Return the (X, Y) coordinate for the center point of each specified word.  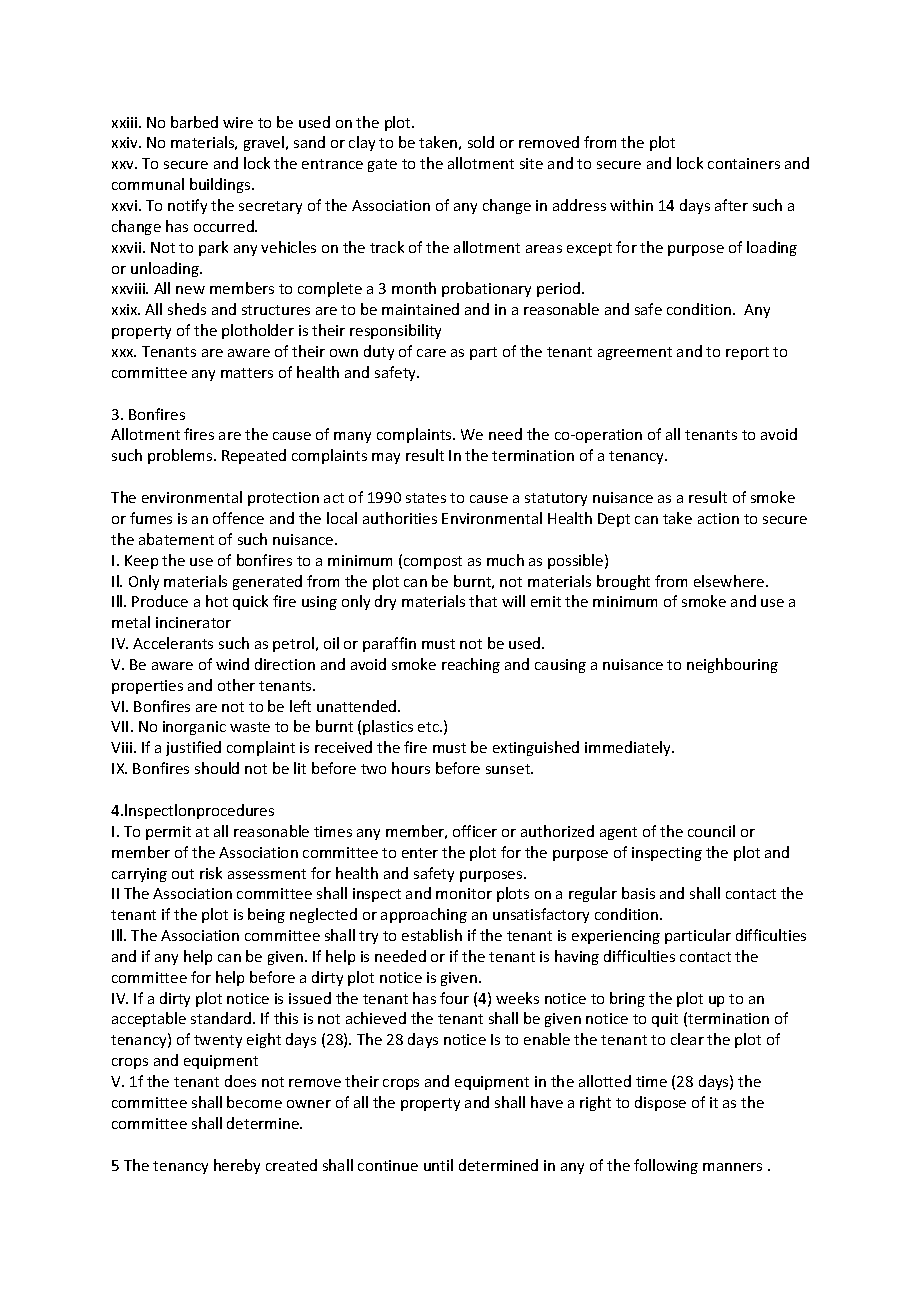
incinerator (193, 622)
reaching (471, 665)
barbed (194, 122)
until (438, 1165)
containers (744, 163)
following (666, 1166)
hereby (237, 1166)
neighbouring (732, 665)
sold (481, 142)
